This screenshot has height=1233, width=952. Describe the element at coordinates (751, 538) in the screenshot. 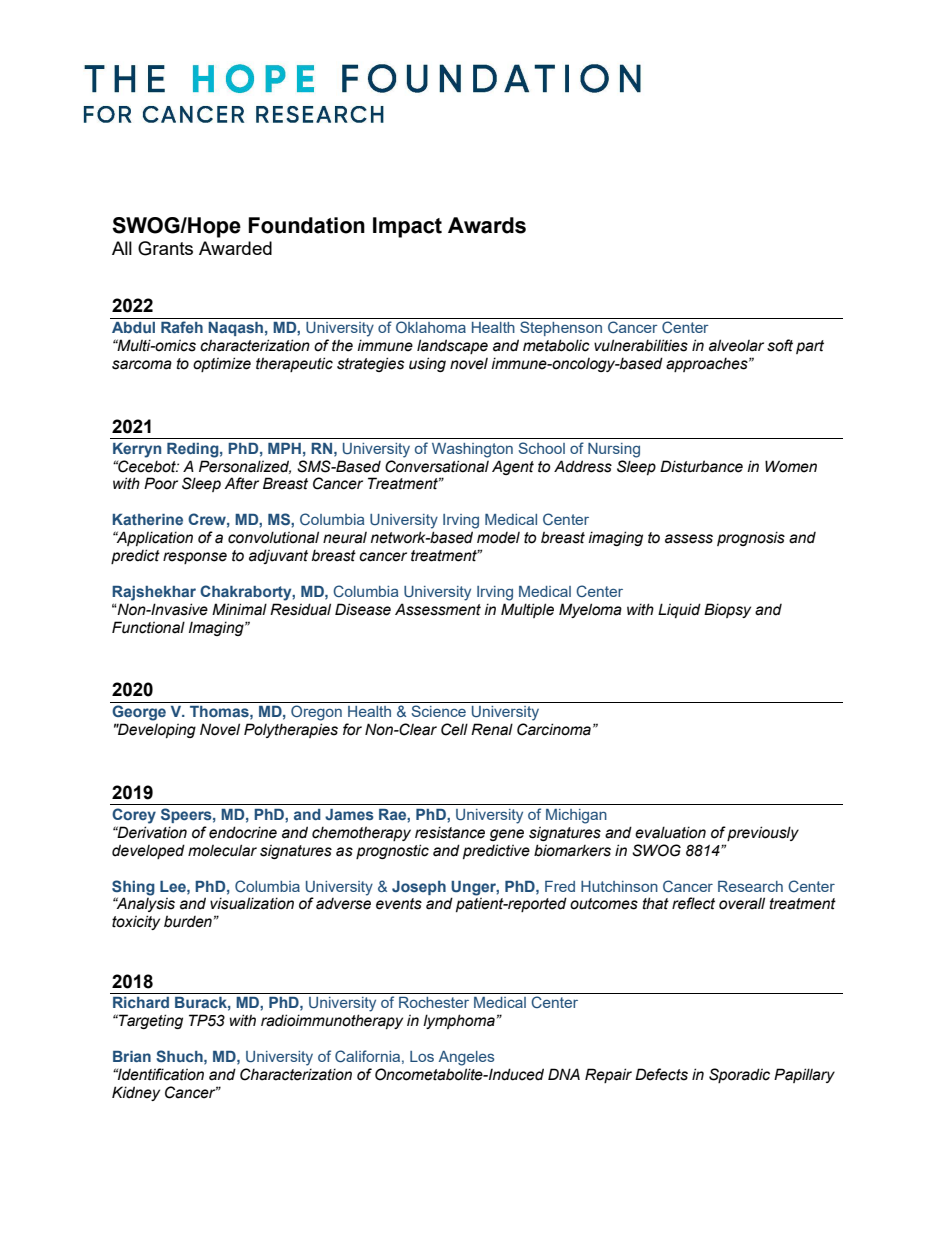

I see `prognosis` at that location.
